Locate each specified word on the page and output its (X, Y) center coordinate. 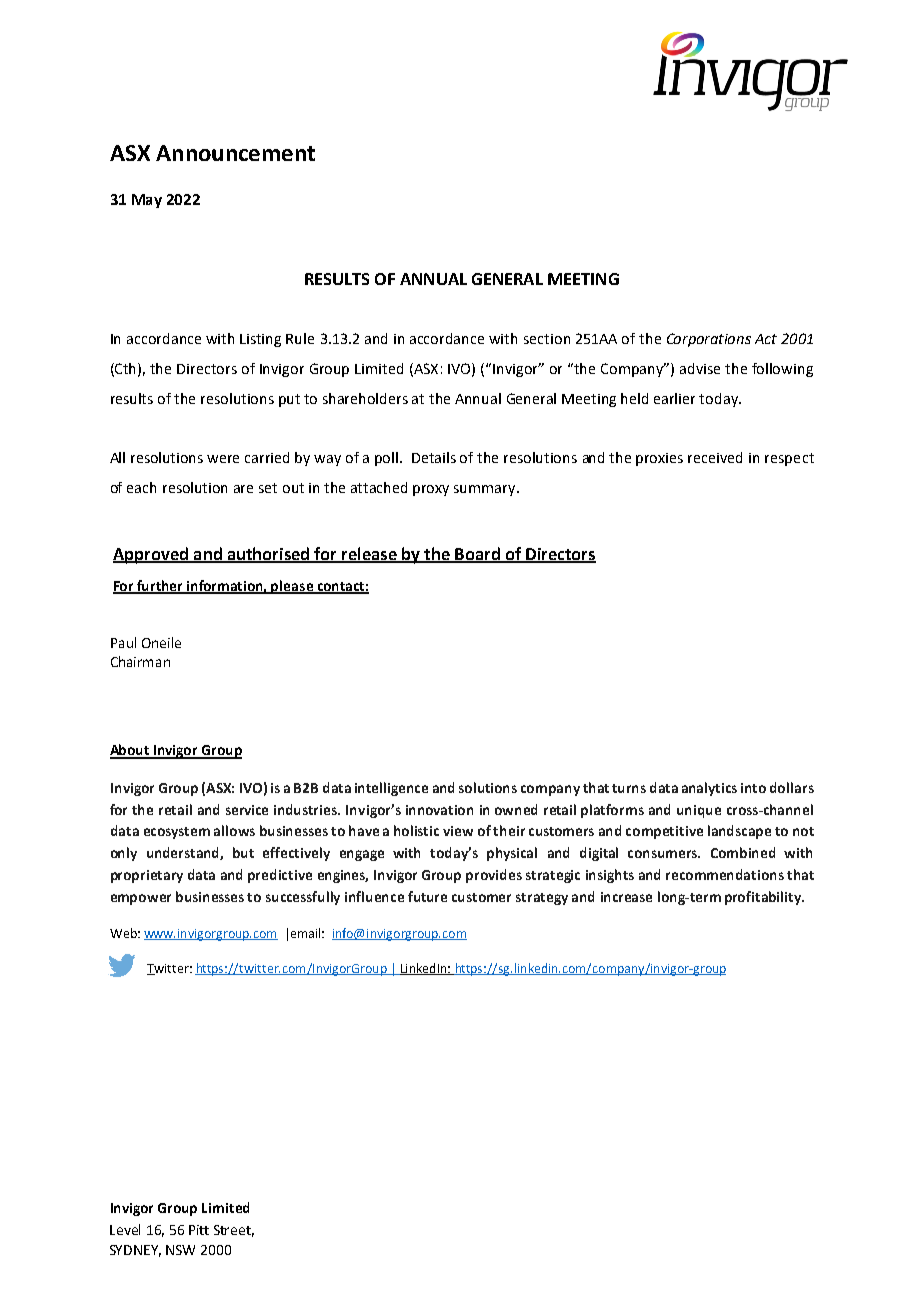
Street (234, 1231)
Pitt (199, 1230)
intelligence (391, 789)
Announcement (235, 153)
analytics (709, 789)
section (547, 339)
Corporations (709, 340)
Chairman (140, 661)
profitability (764, 898)
